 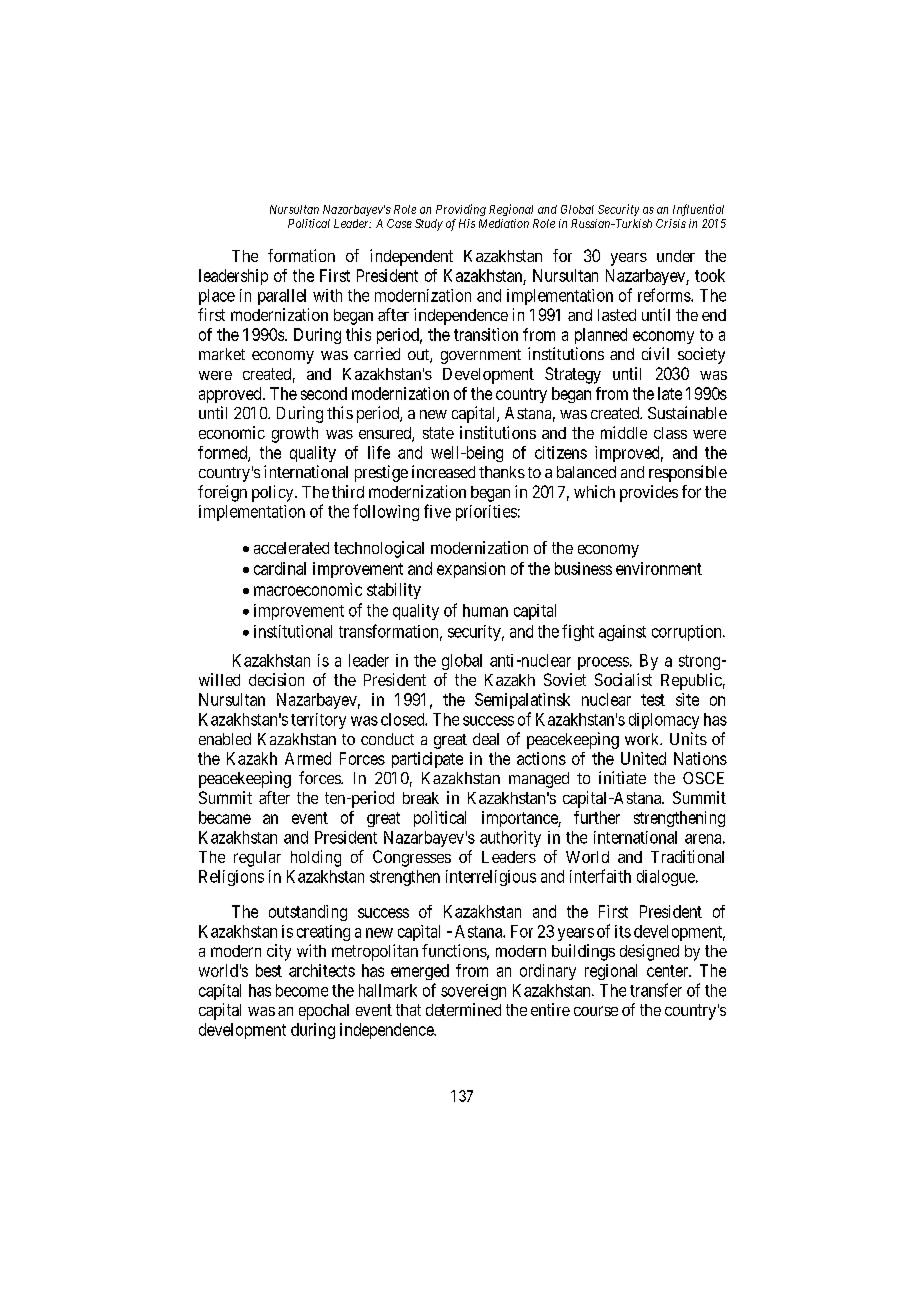 I want to click on policy, so click(x=274, y=493).
